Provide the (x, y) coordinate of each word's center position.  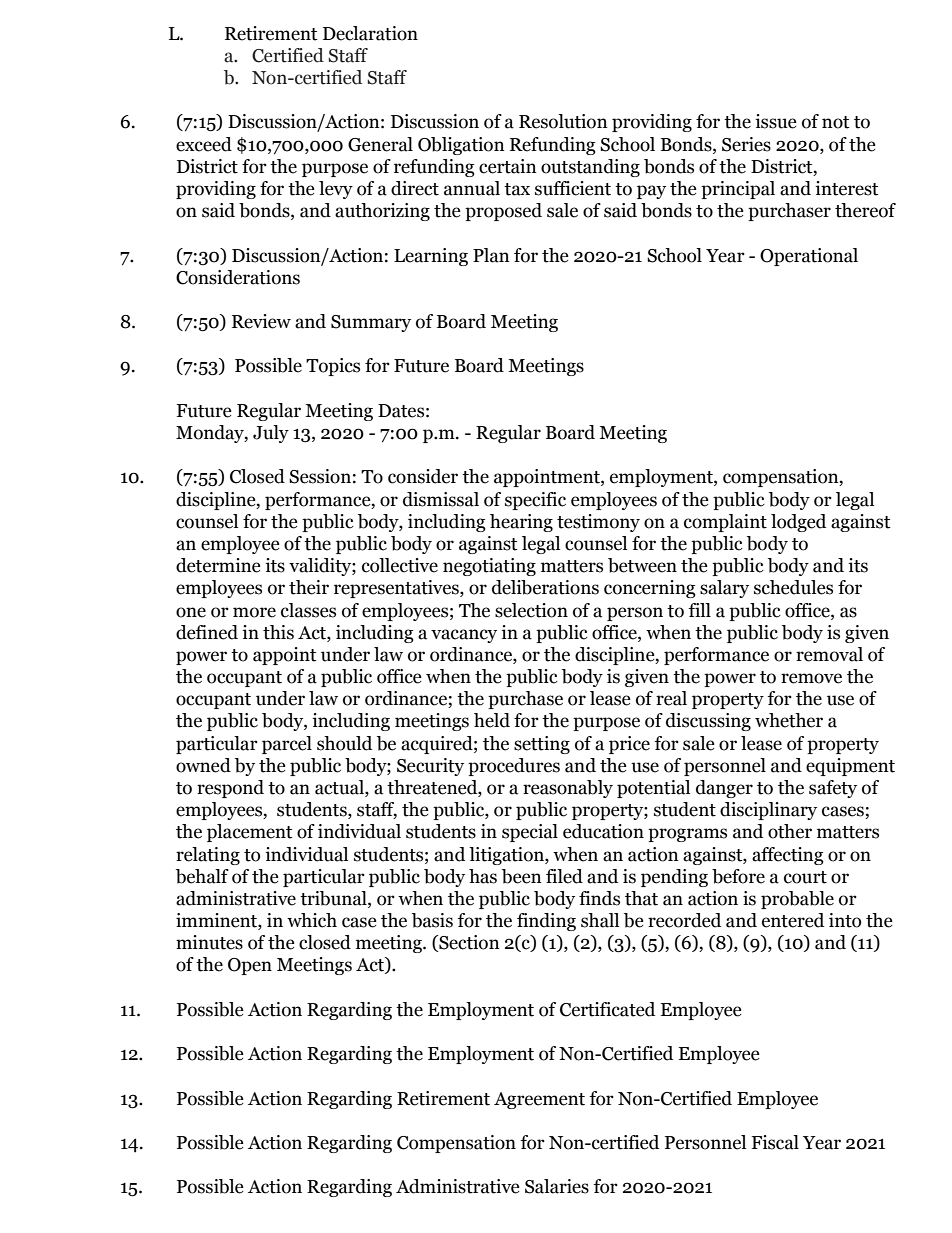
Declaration (370, 33)
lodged (798, 523)
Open (250, 966)
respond (230, 789)
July (271, 434)
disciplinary (768, 811)
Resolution (563, 121)
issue (776, 121)
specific (535, 501)
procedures (514, 767)
